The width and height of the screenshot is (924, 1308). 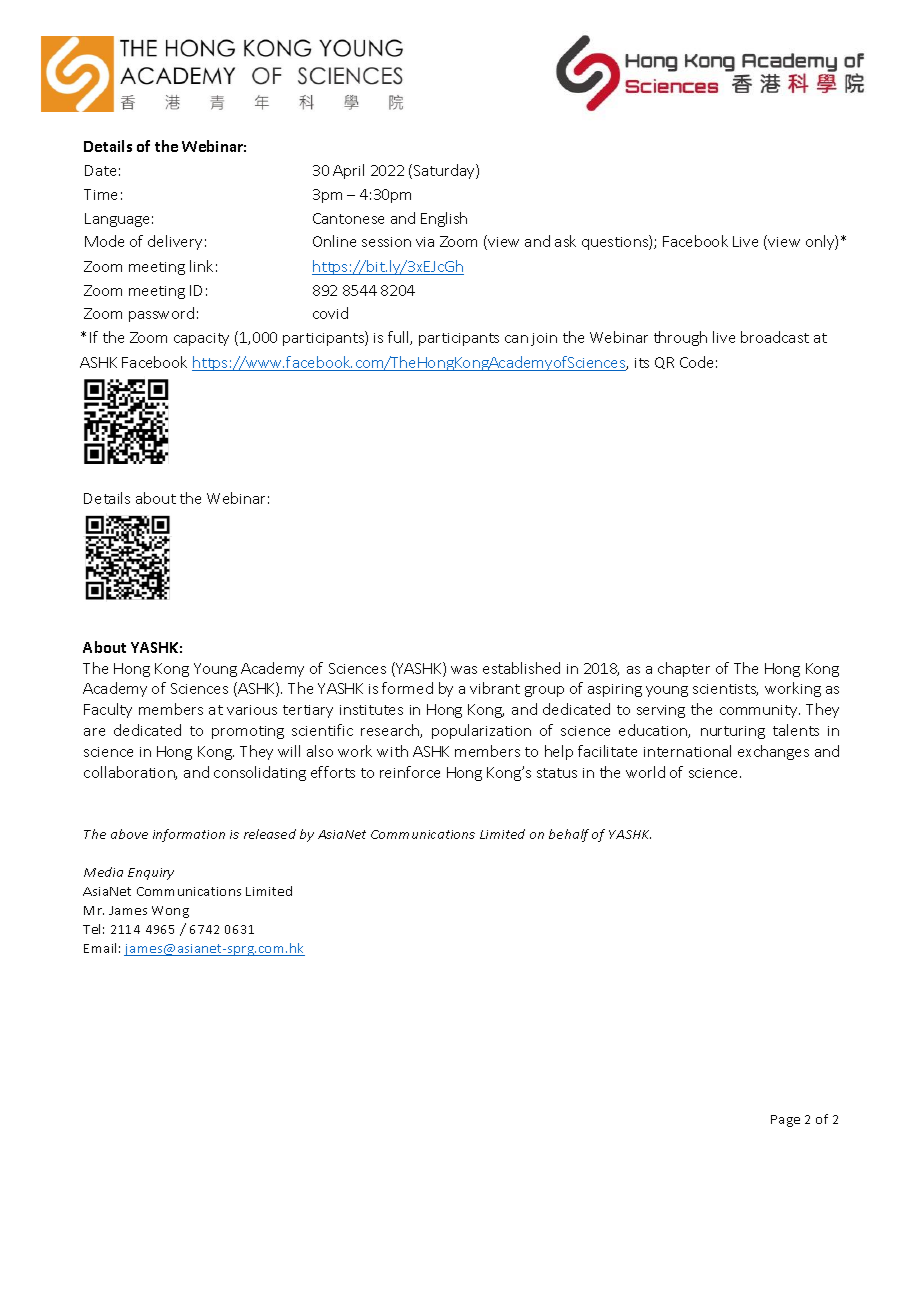 What do you see at coordinates (642, 363) in the screenshot?
I see `its` at bounding box center [642, 363].
